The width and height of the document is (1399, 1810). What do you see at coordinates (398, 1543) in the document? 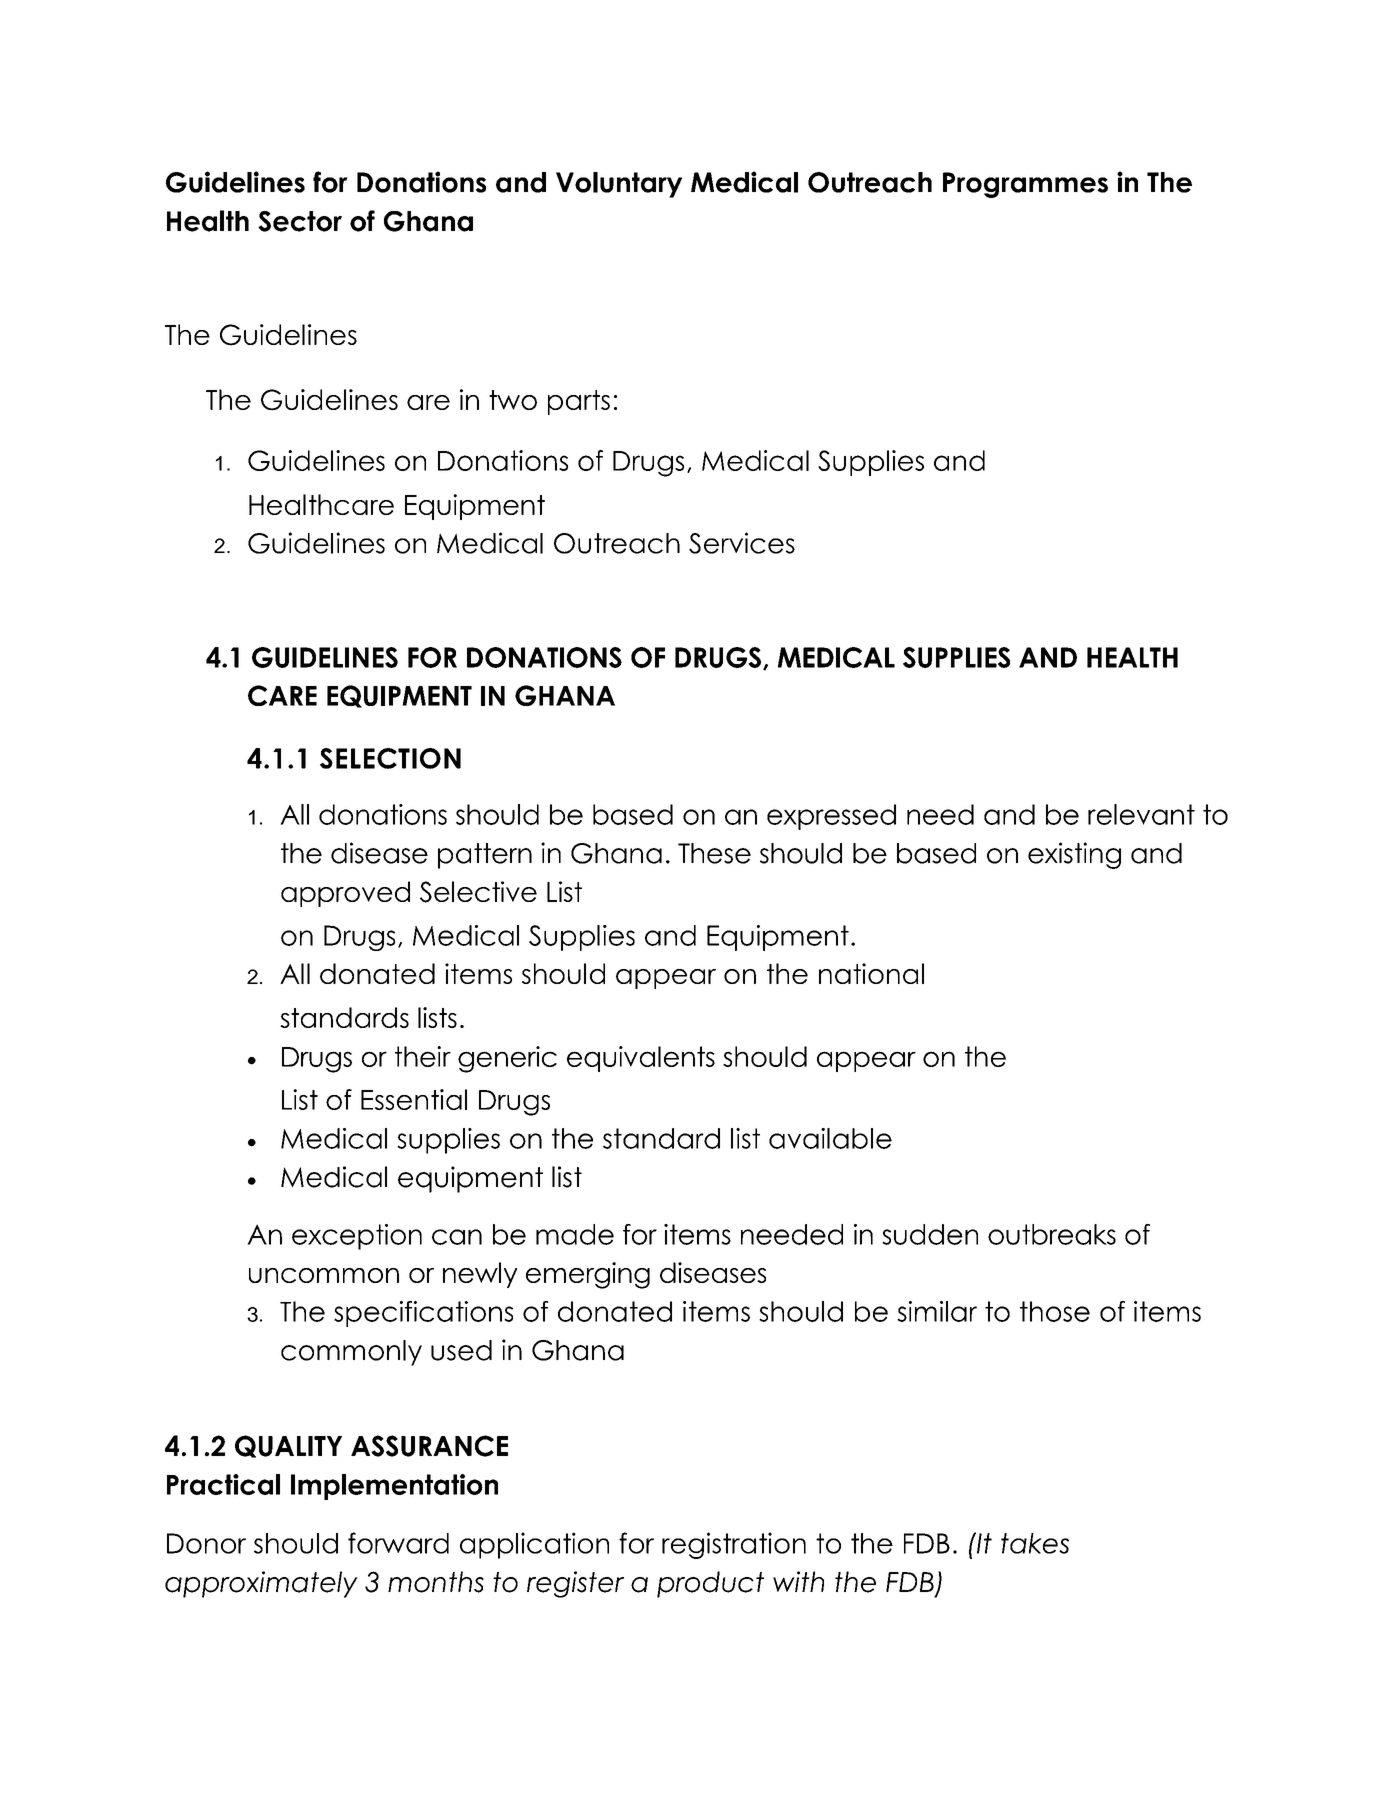
I see `forward` at bounding box center [398, 1543].
